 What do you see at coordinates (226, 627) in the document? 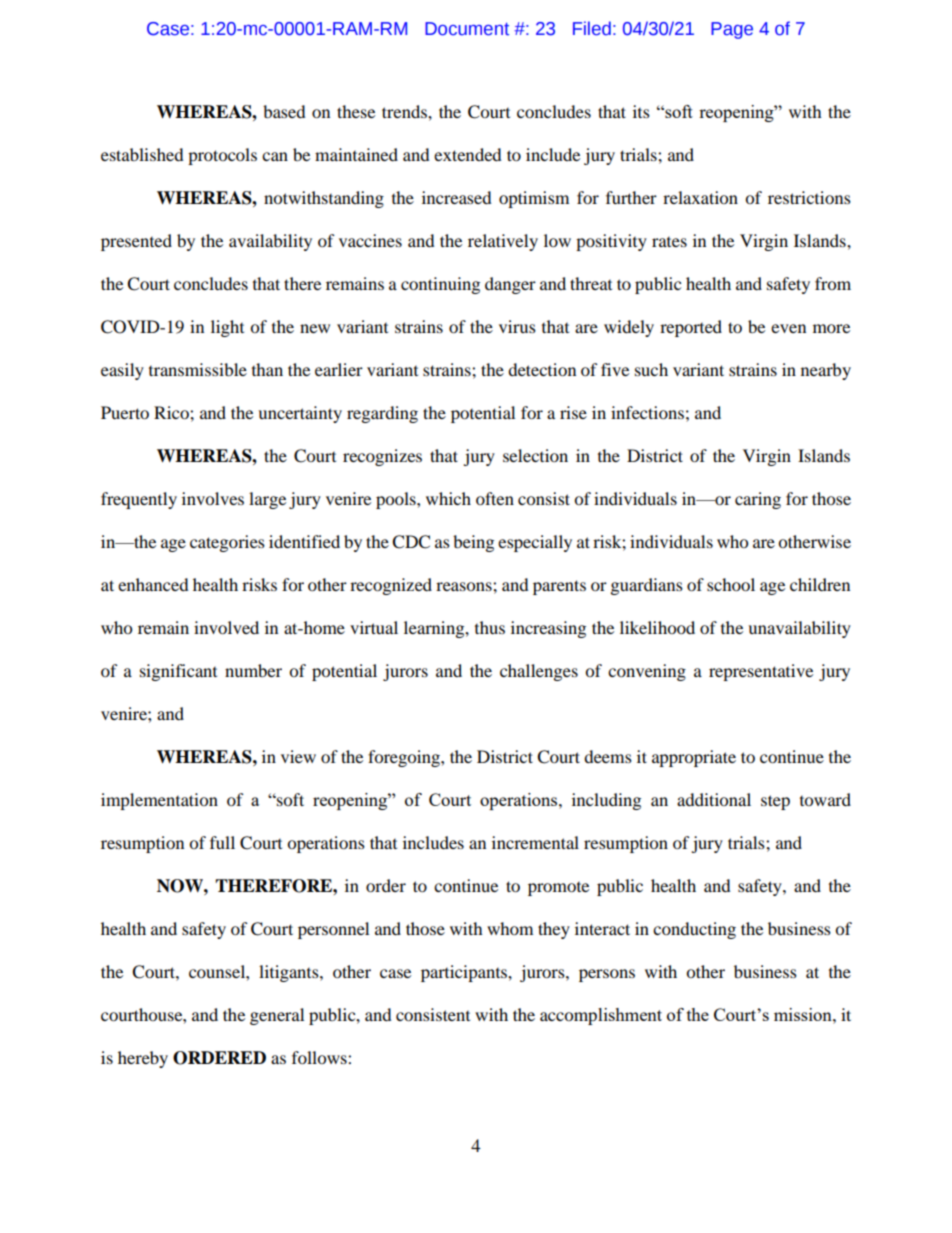
I see `involved` at bounding box center [226, 627].
